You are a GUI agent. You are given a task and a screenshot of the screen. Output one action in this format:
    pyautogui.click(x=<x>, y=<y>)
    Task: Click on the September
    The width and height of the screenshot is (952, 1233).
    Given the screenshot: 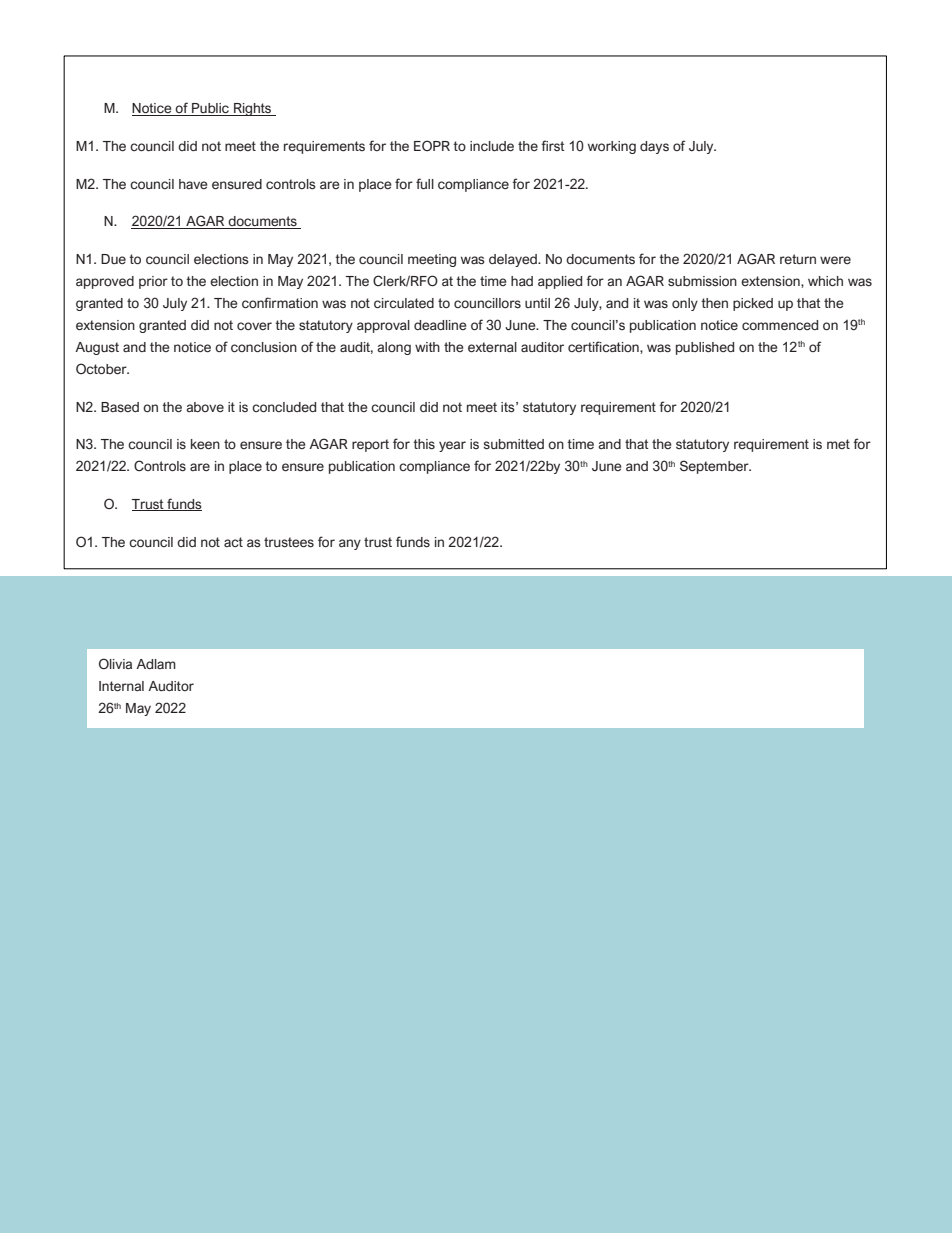 What is the action you would take?
    pyautogui.click(x=715, y=467)
